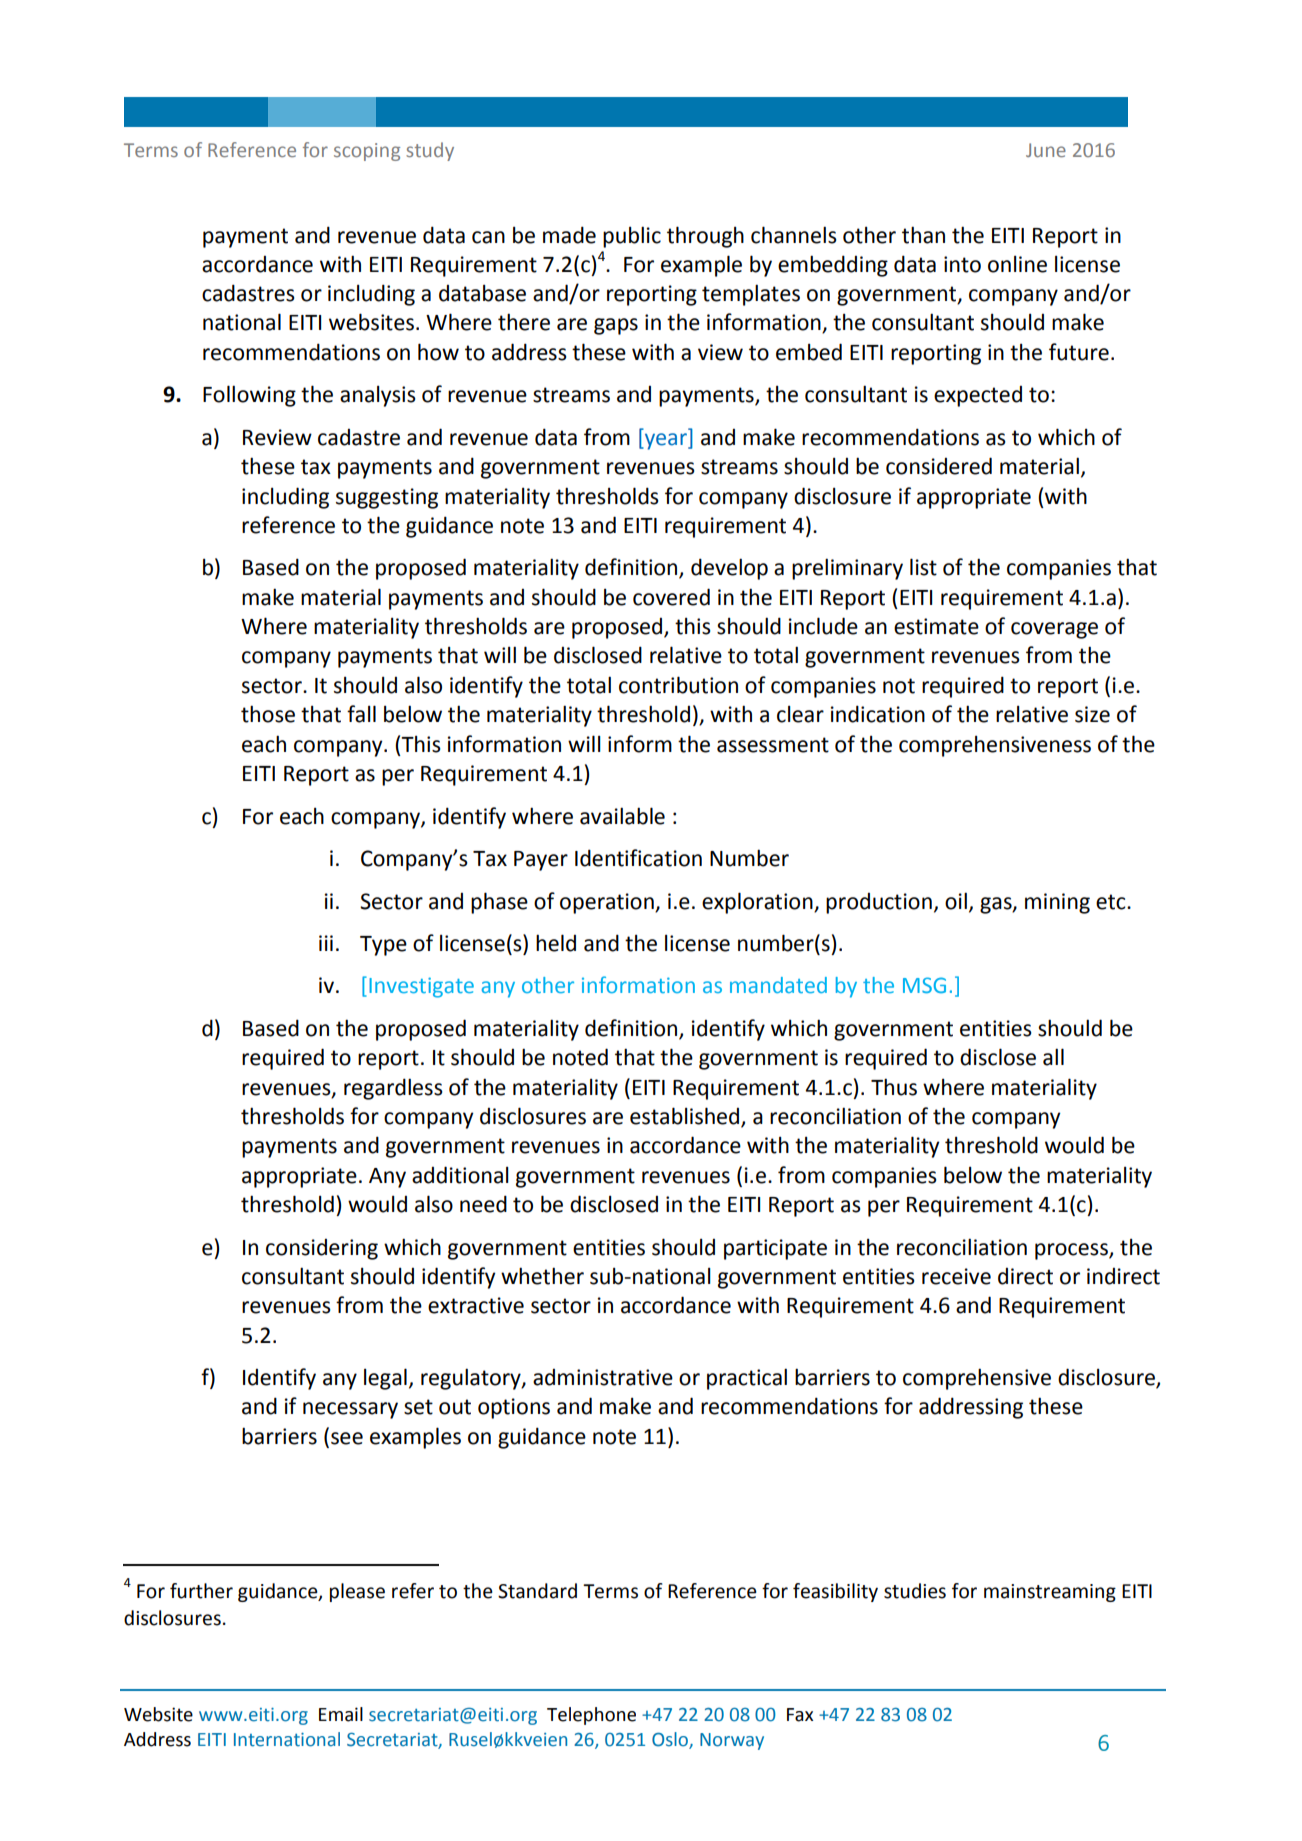 This document has width=1302, height=1841. Describe the element at coordinates (956, 901) in the document. I see `oil` at that location.
